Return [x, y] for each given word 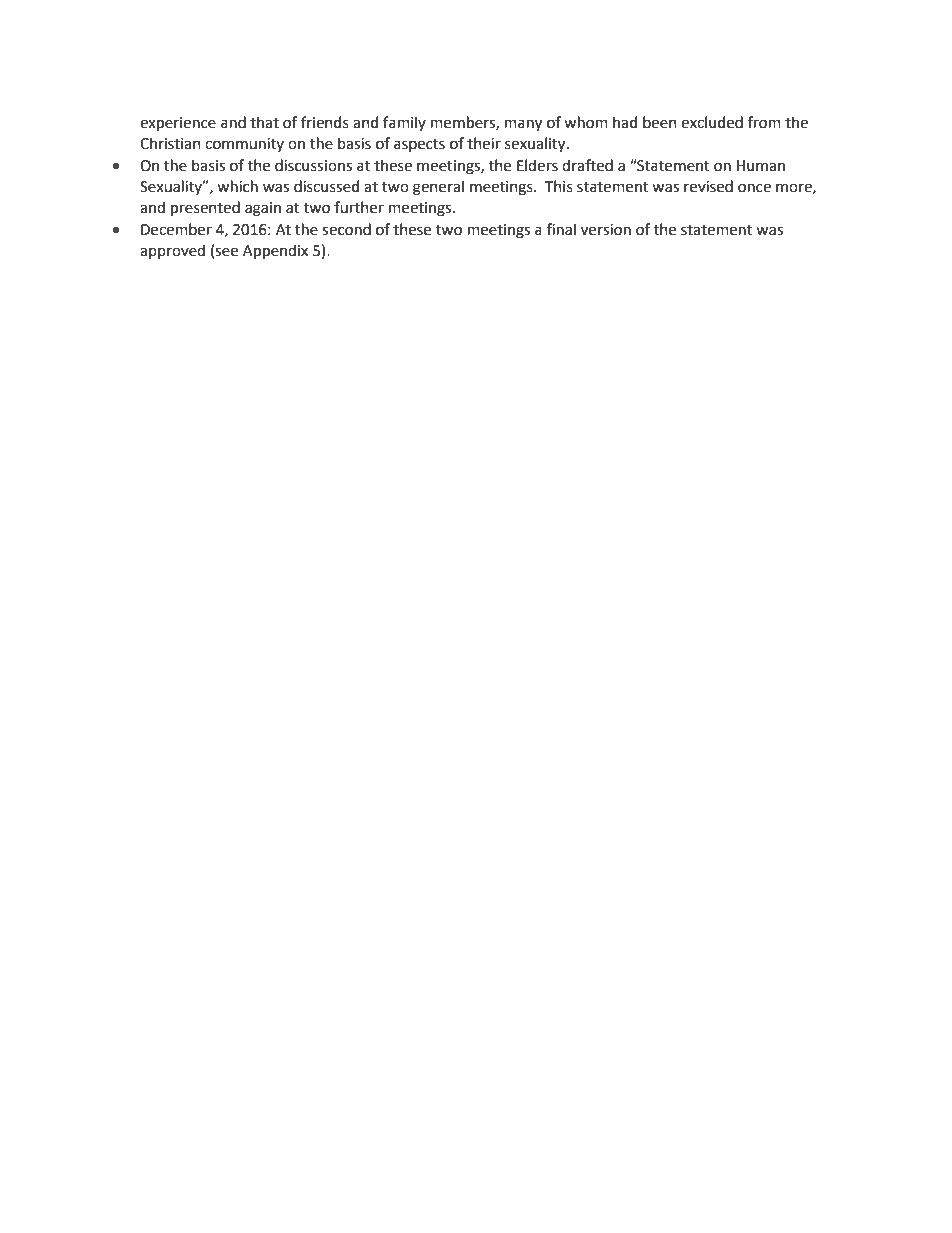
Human [761, 166]
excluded [712, 122]
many [523, 125]
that [264, 122]
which [237, 186]
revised [708, 186]
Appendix [275, 251]
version [606, 230]
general [438, 188]
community [244, 145]
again [263, 209]
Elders [537, 165]
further [359, 207]
